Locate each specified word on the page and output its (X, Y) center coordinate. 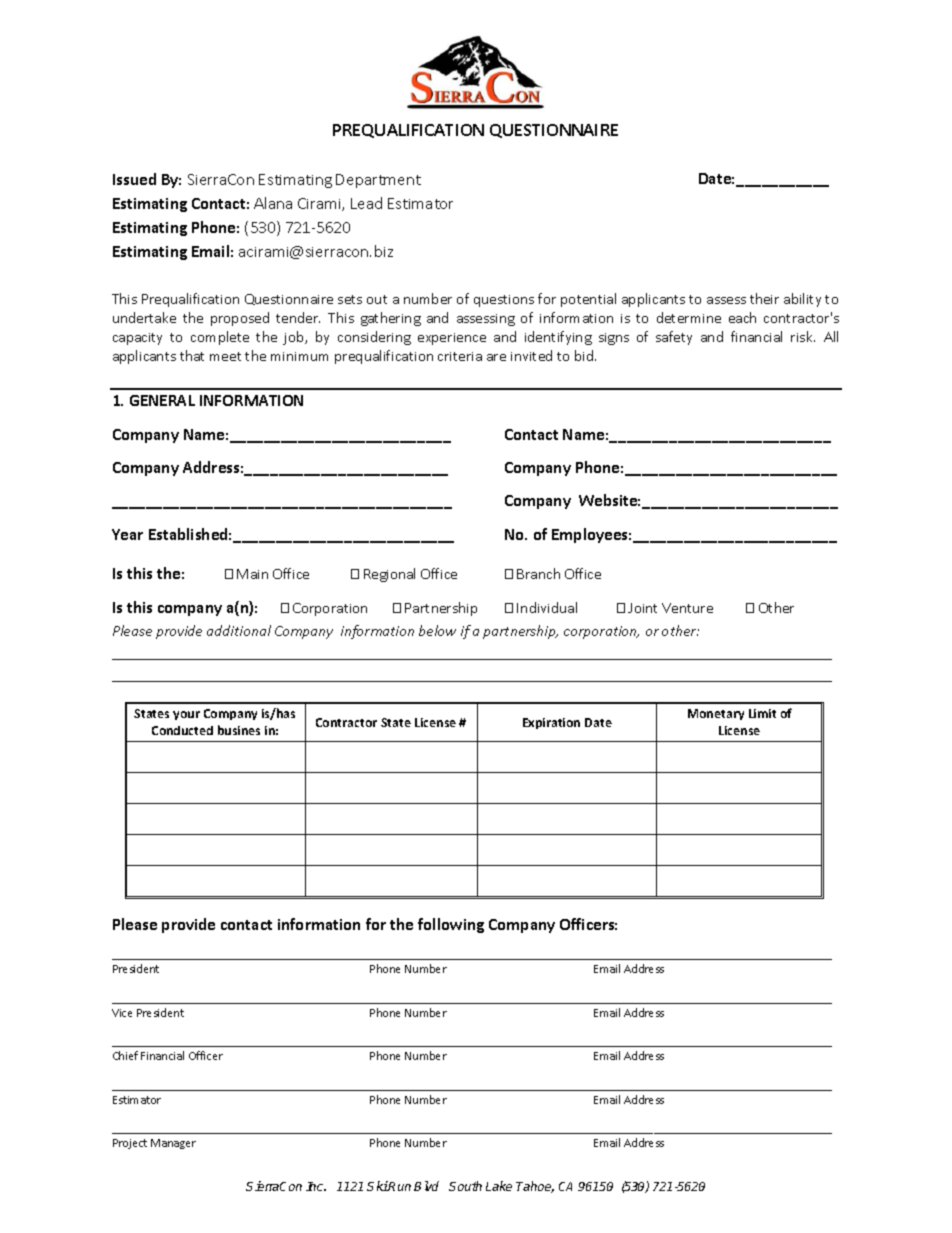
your (186, 715)
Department (378, 181)
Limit (762, 713)
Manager (173, 1144)
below (437, 630)
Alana (273, 203)
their (764, 298)
